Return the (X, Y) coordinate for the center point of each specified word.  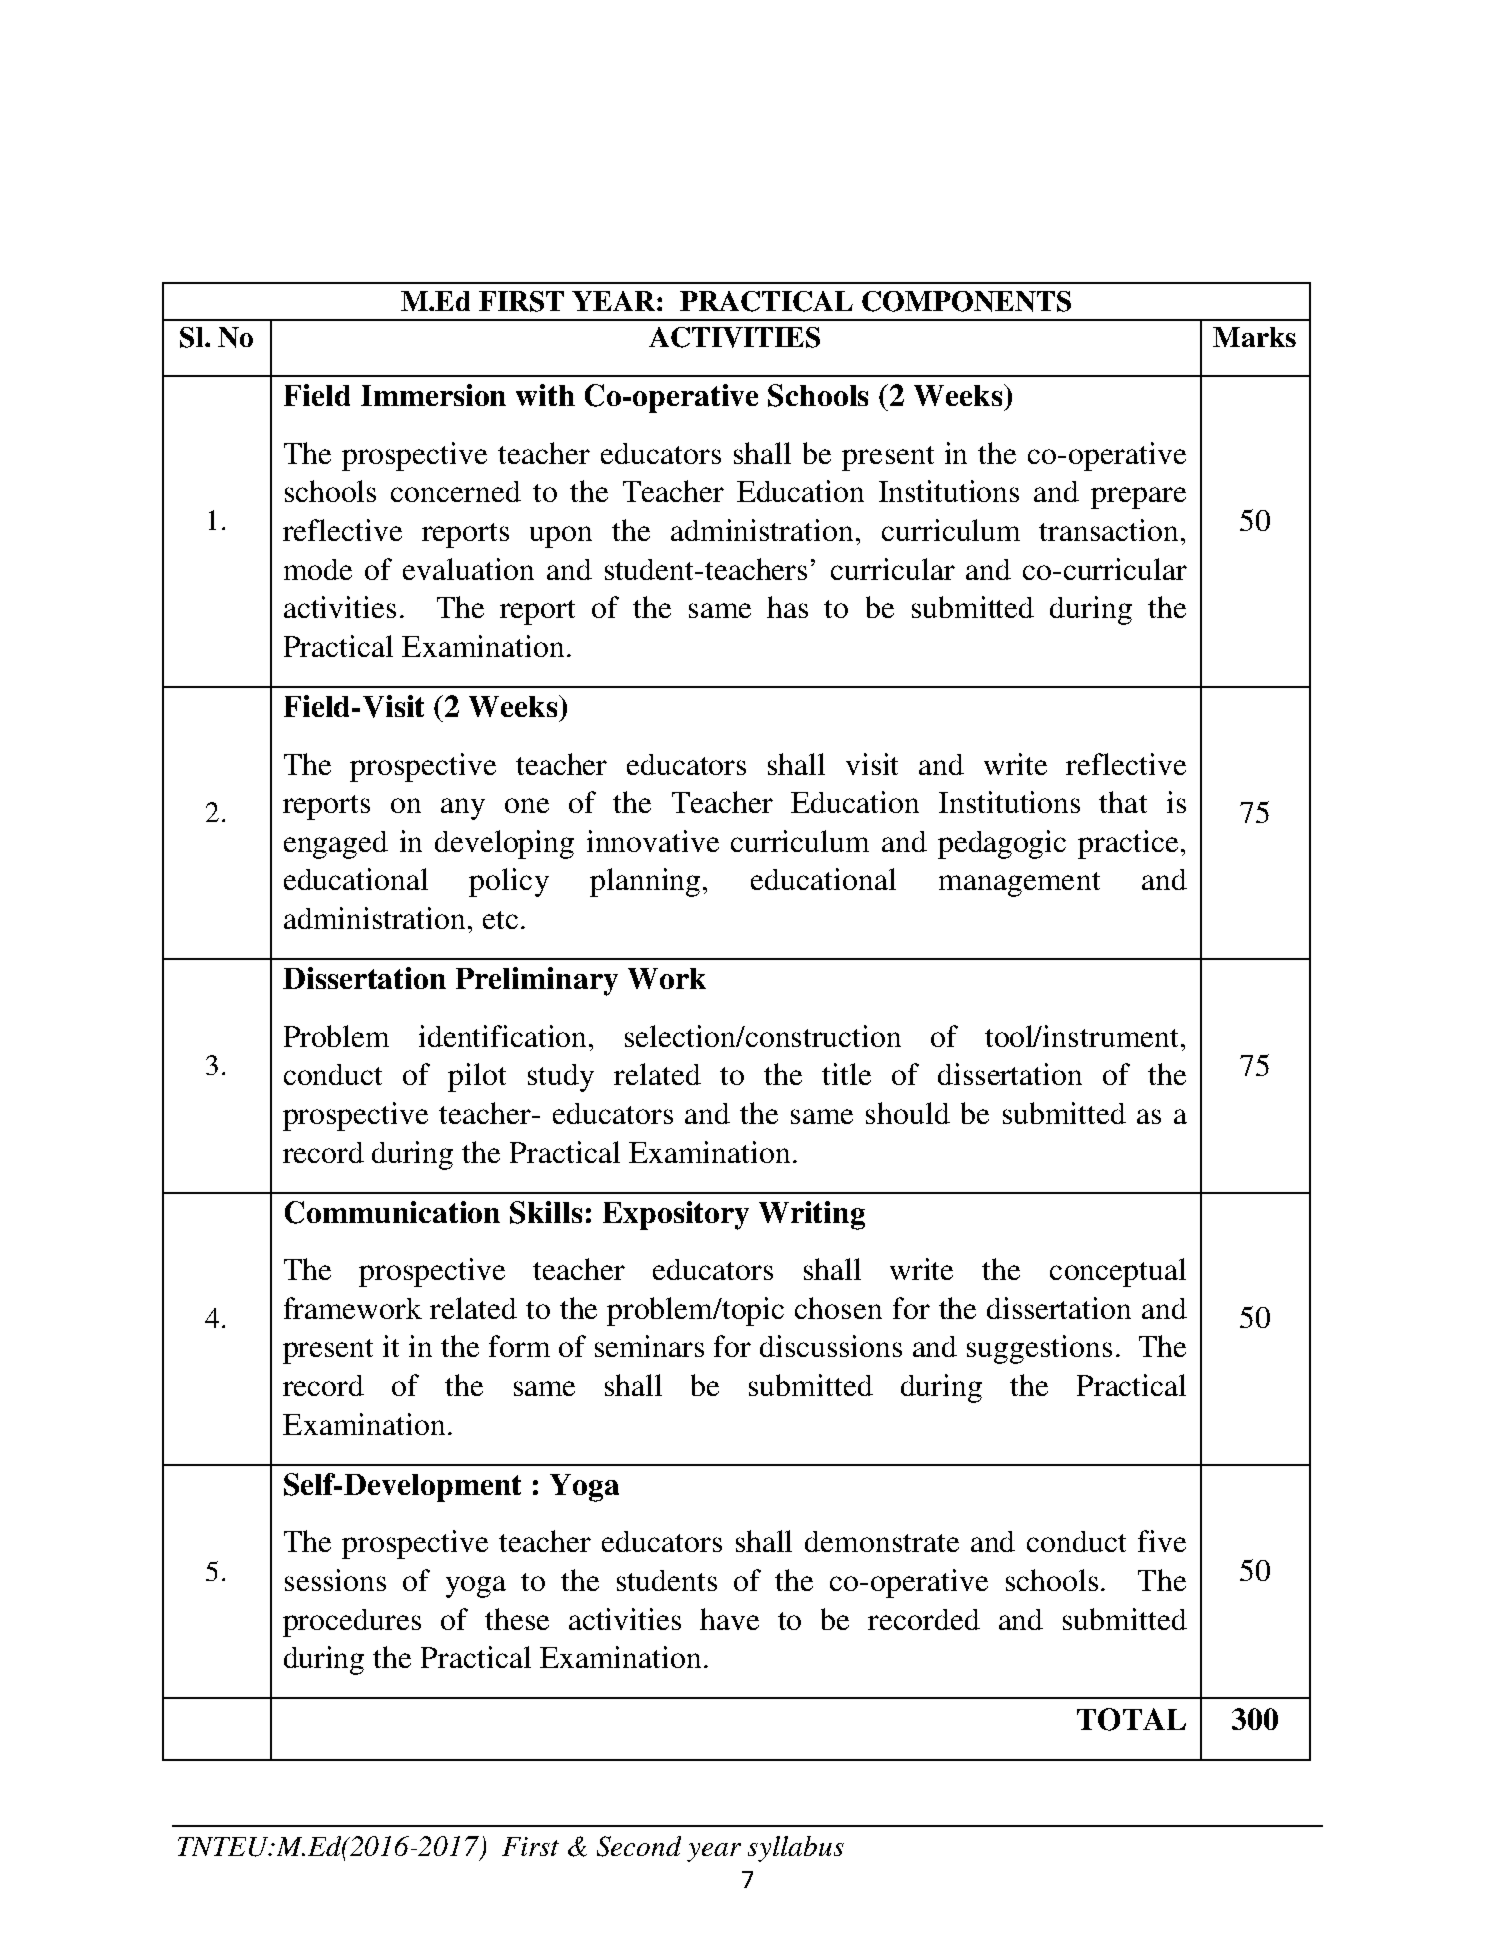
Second (639, 1846)
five (1162, 1541)
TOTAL (1131, 1719)
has (787, 607)
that (1123, 802)
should (908, 1113)
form (519, 1346)
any (463, 809)
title (846, 1074)
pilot (477, 1077)
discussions (831, 1346)
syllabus (796, 1849)
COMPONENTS (966, 301)
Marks (1254, 337)
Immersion (433, 395)
